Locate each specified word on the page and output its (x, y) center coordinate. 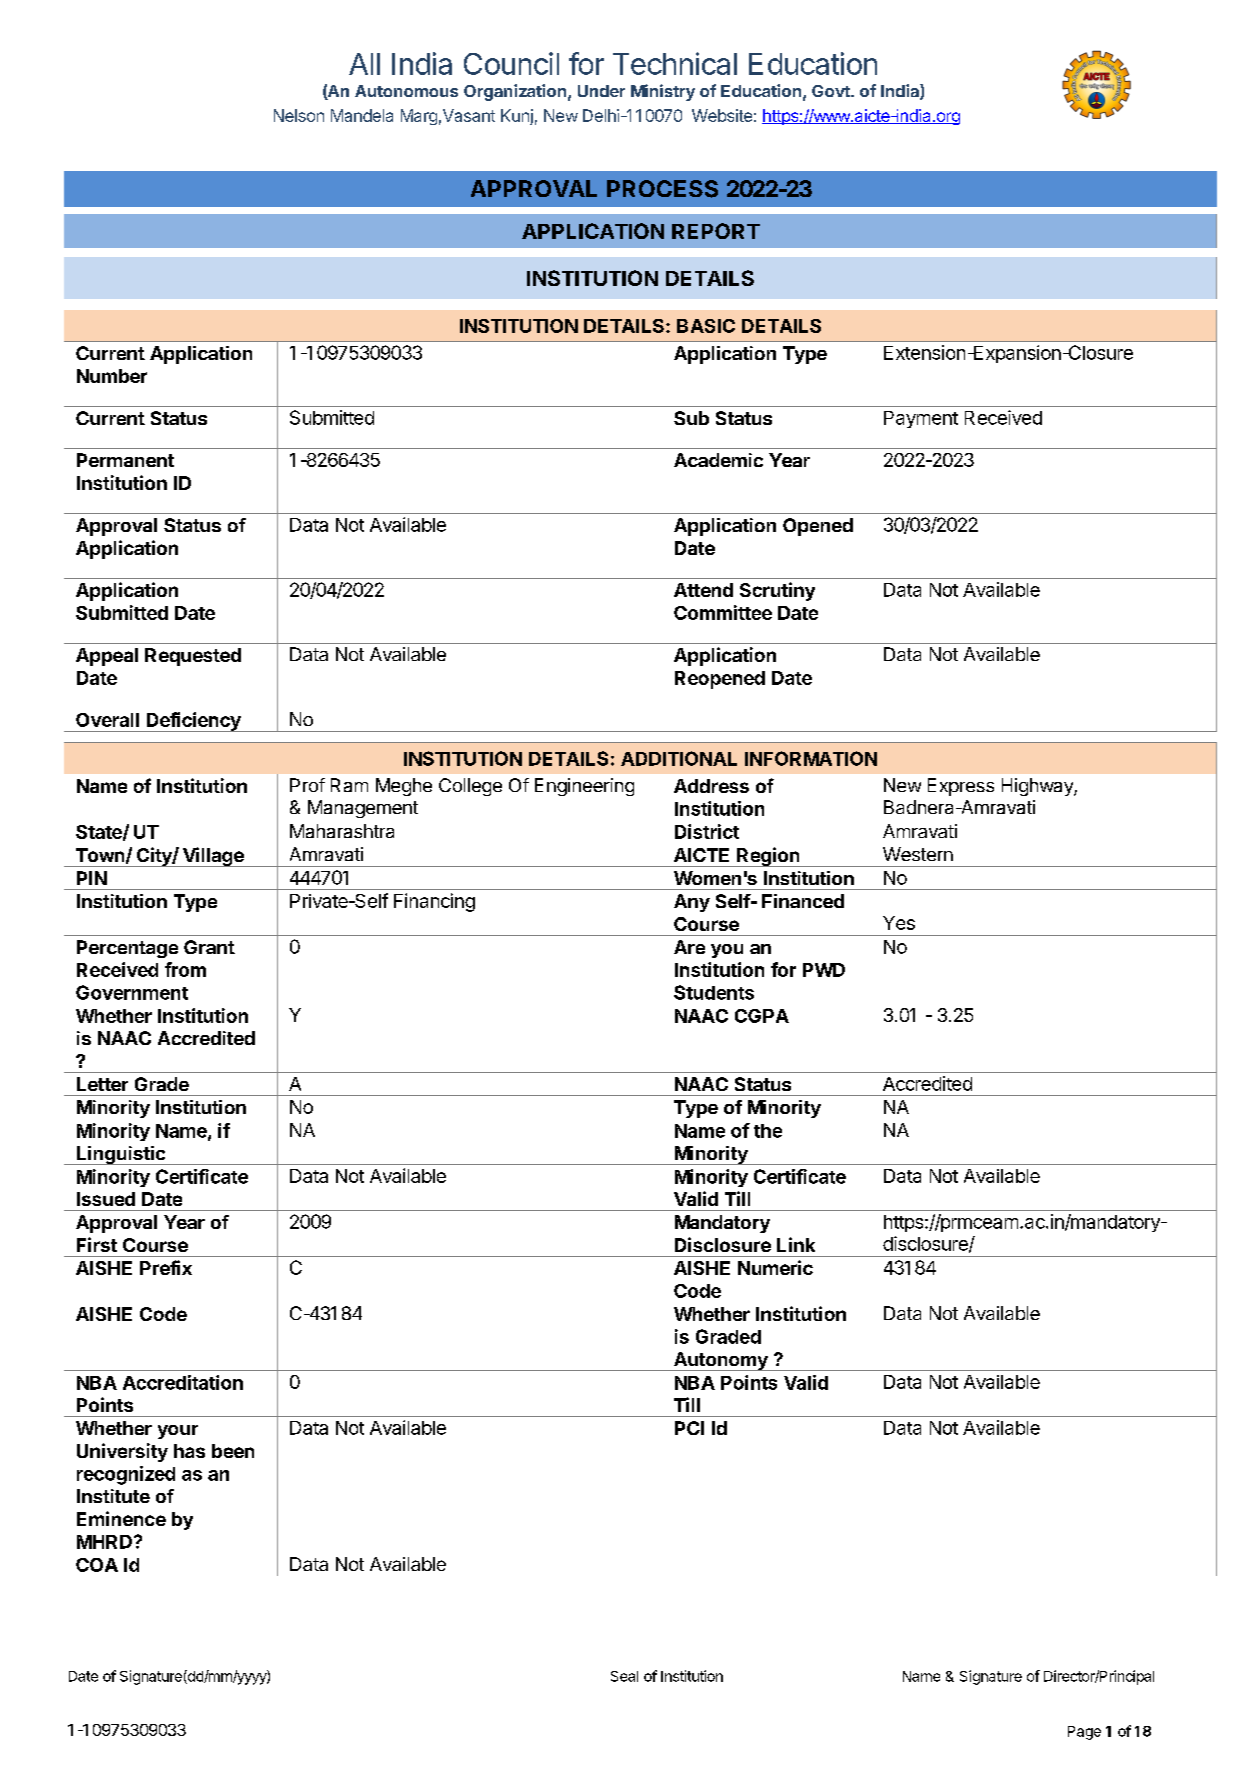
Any (692, 903)
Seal (624, 1676)
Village (213, 857)
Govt (832, 91)
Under (601, 91)
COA (97, 1565)
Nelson (299, 115)
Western (918, 854)
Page (1084, 1733)
